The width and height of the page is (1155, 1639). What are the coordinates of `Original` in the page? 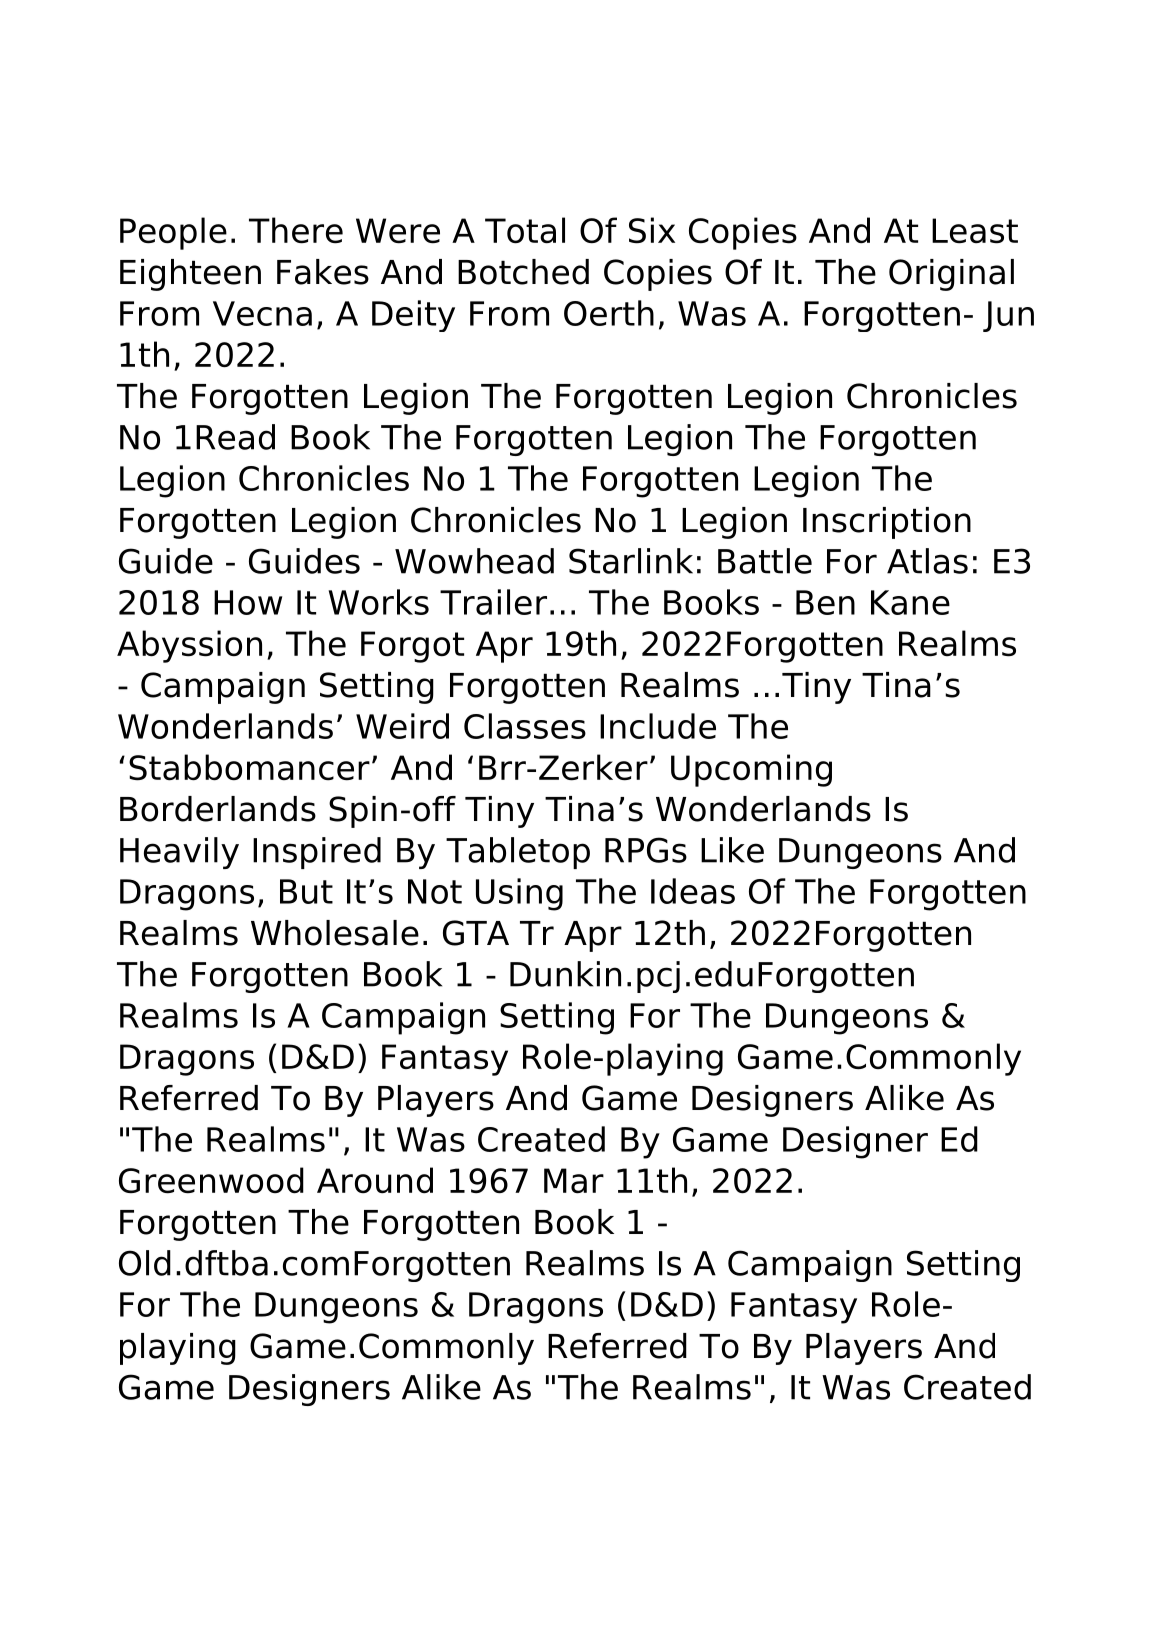 It's located at (951, 275).
